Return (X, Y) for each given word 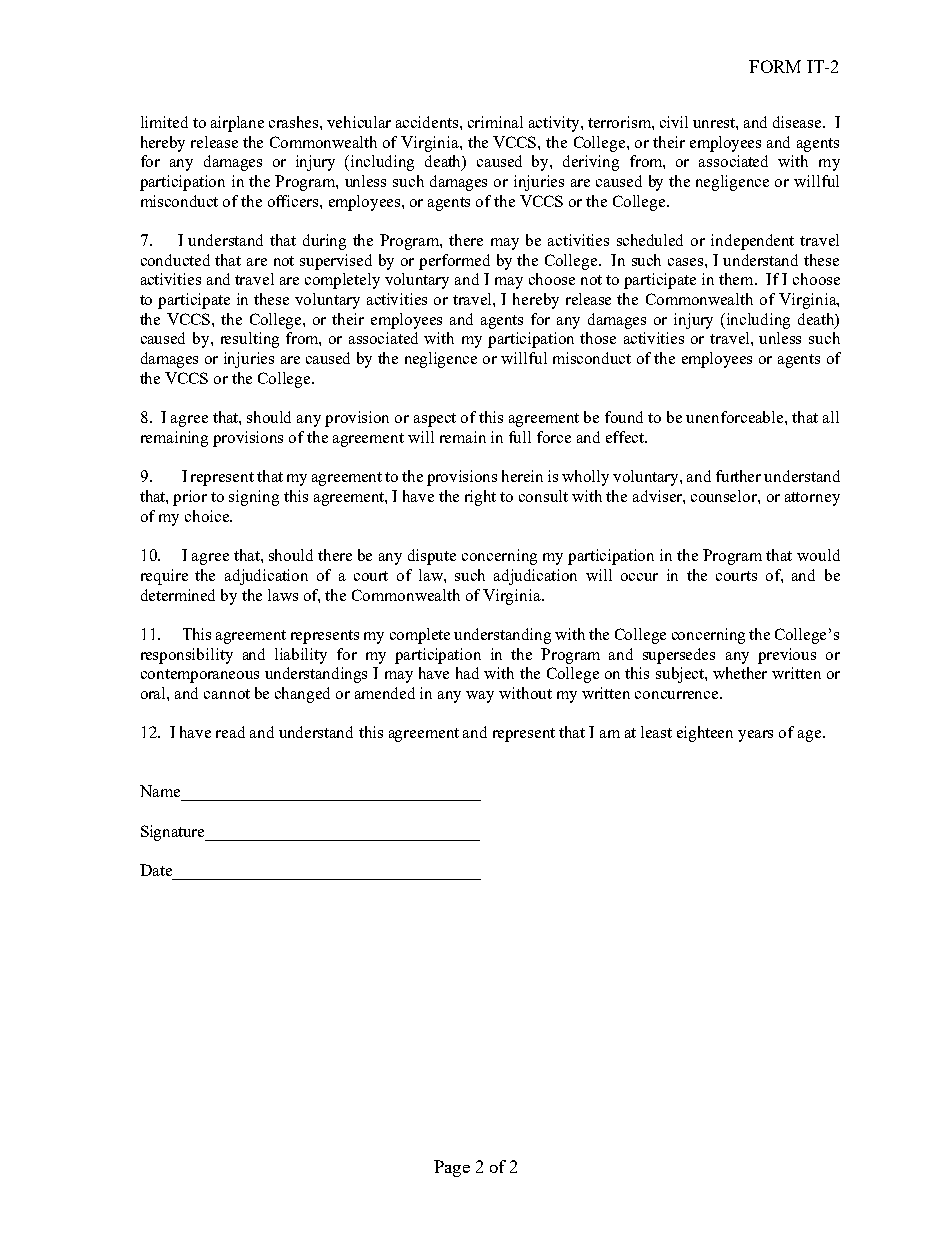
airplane (237, 124)
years (755, 736)
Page (452, 1168)
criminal (495, 122)
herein (522, 476)
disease (798, 122)
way (480, 697)
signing (254, 498)
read (230, 732)
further (738, 476)
